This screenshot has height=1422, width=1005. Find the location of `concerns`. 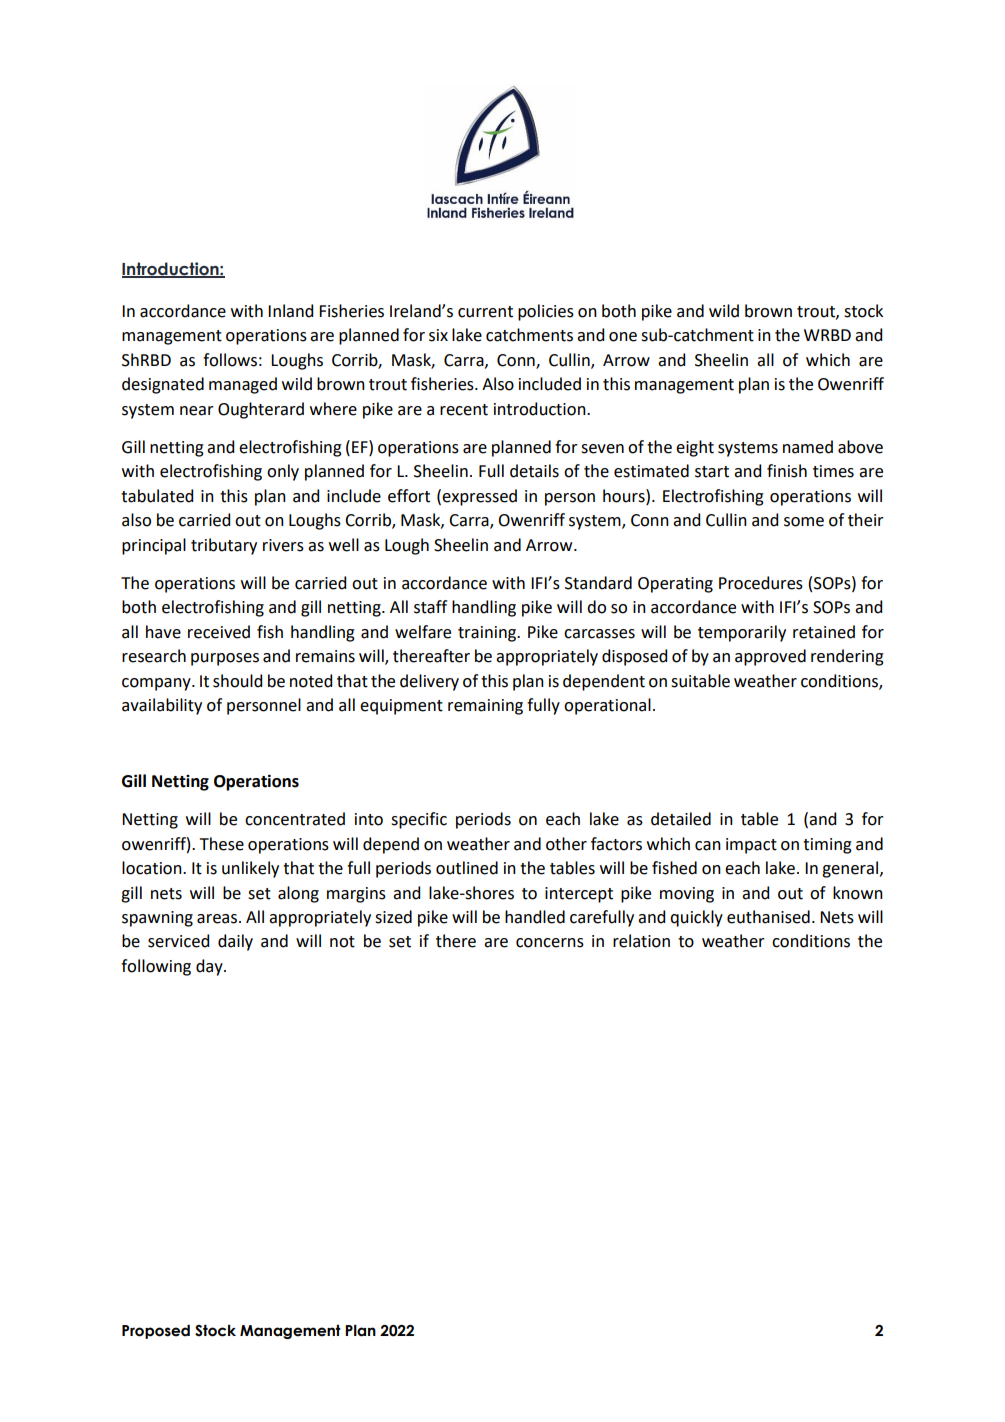

concerns is located at coordinates (550, 943).
